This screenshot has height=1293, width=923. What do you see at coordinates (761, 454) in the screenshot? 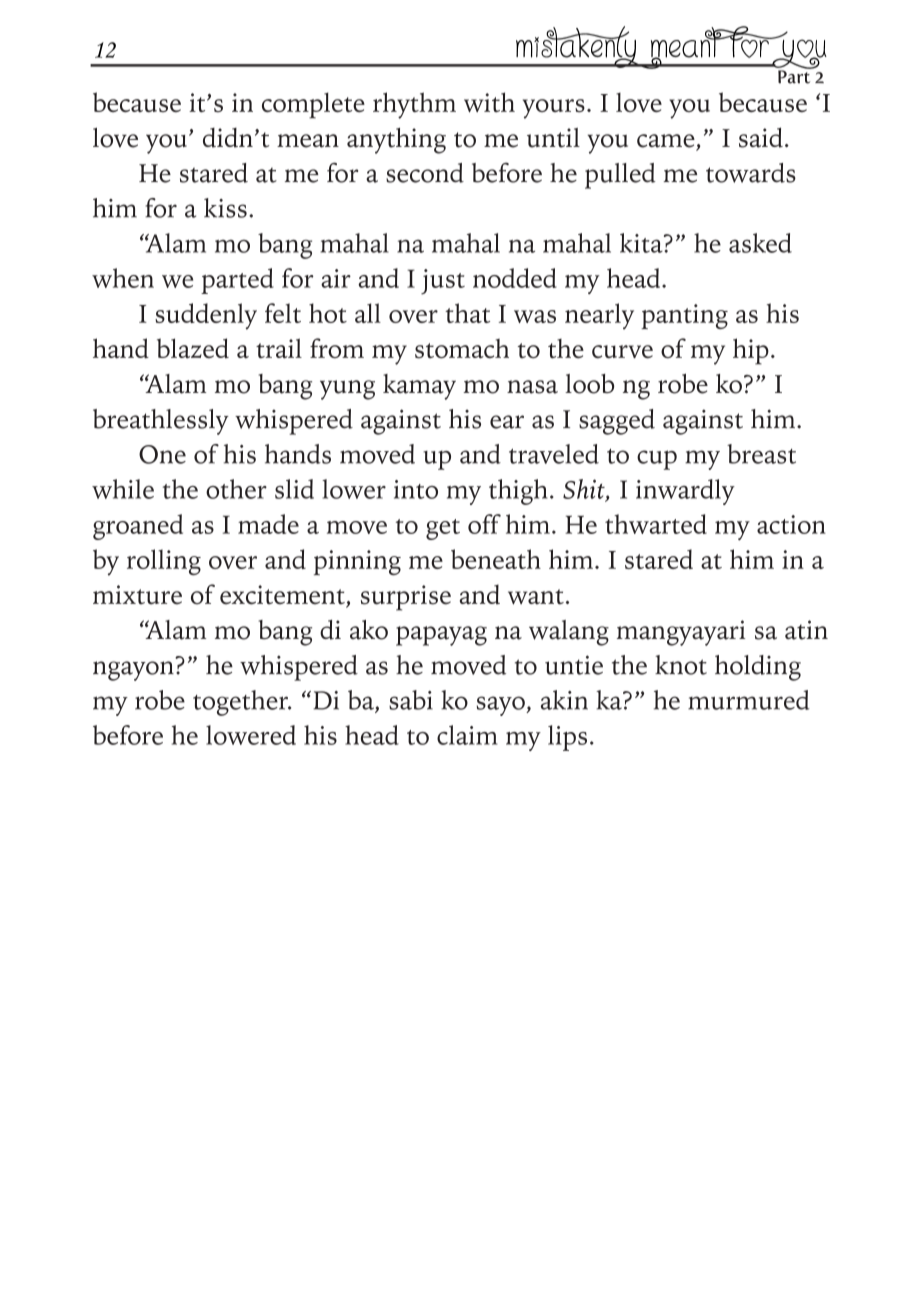
I see `breast` at bounding box center [761, 454].
